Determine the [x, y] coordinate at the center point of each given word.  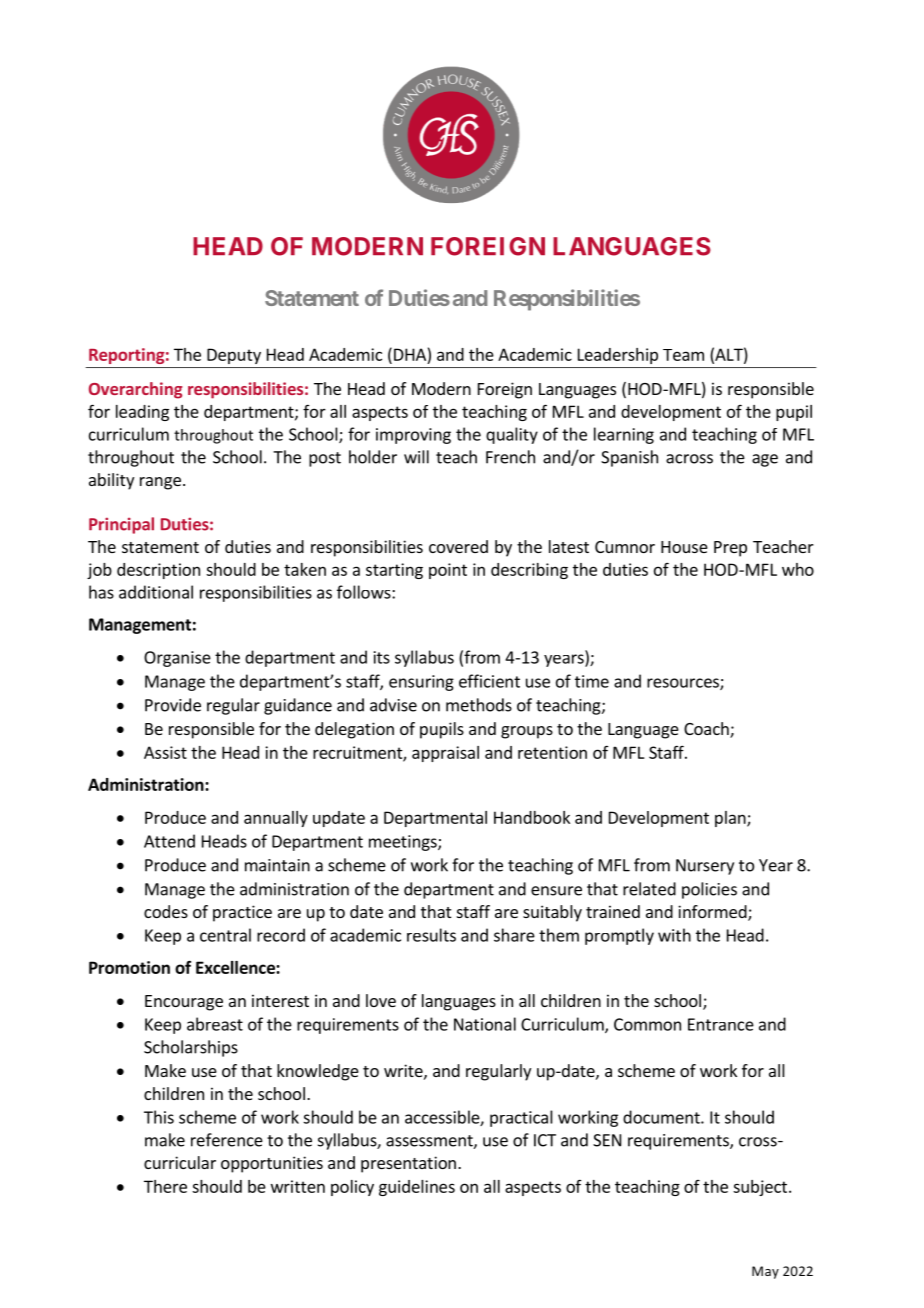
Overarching [135, 390]
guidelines [417, 1188]
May [765, 1272]
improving [413, 436]
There [165, 1186]
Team [683, 355]
